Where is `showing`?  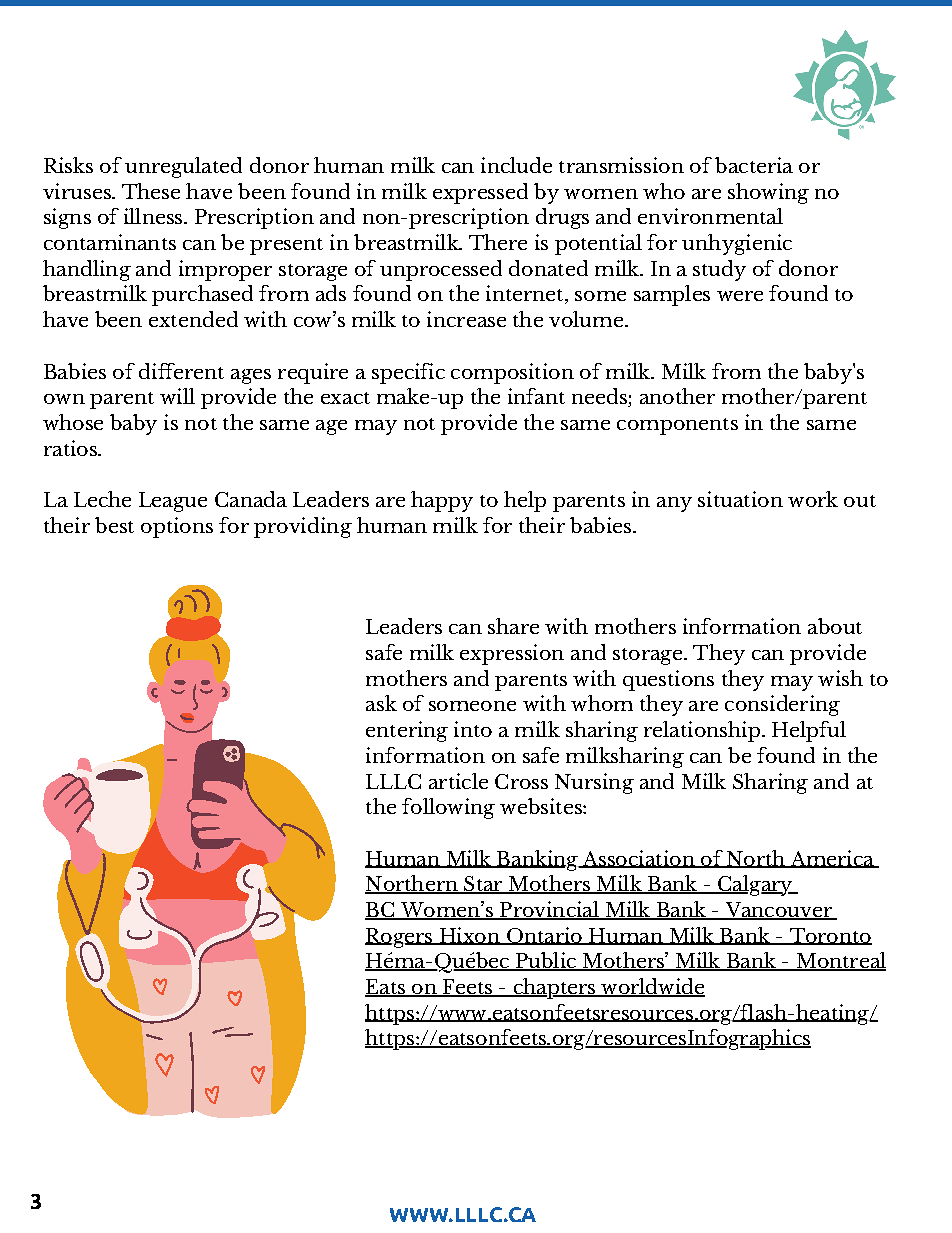
showing is located at coordinates (768, 193).
